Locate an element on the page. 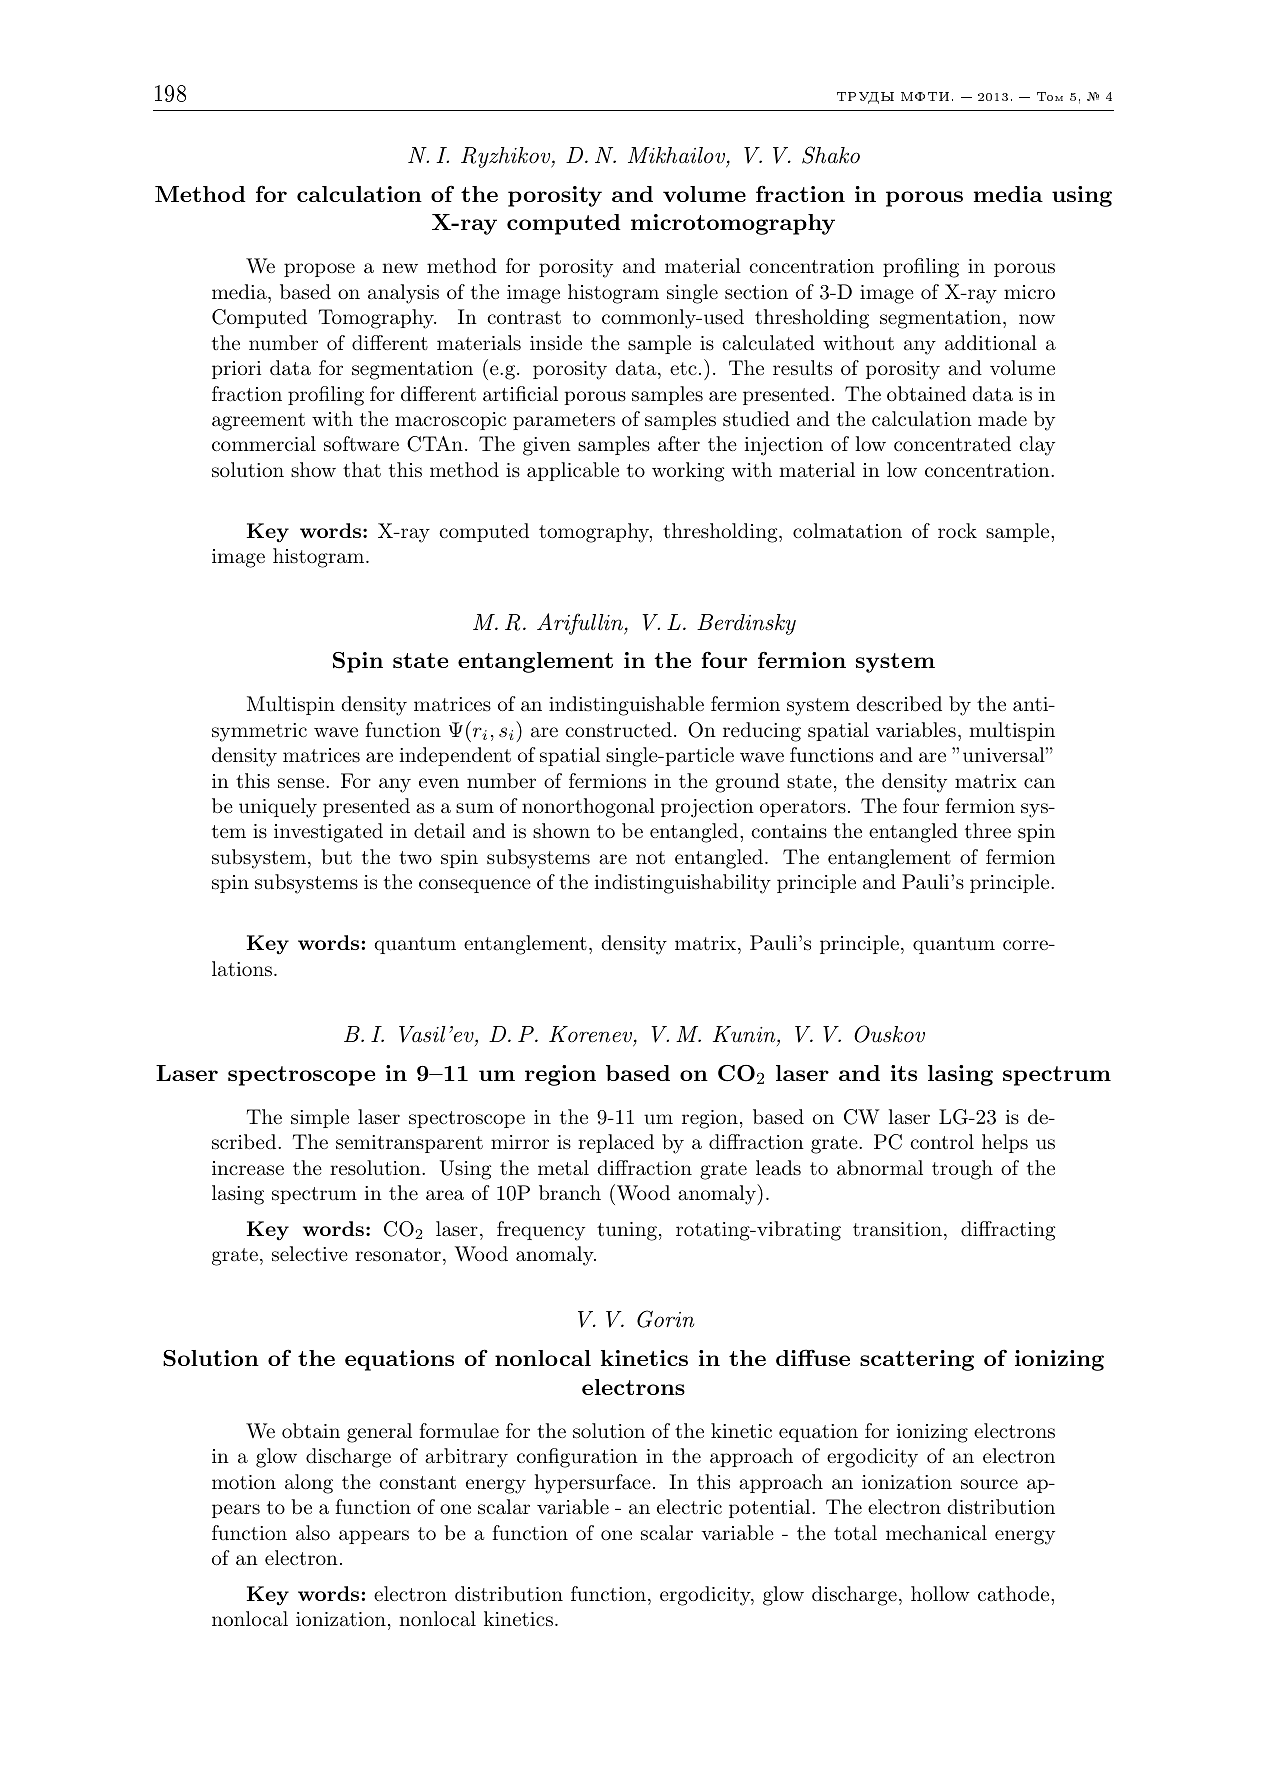  etc is located at coordinates (683, 368).
